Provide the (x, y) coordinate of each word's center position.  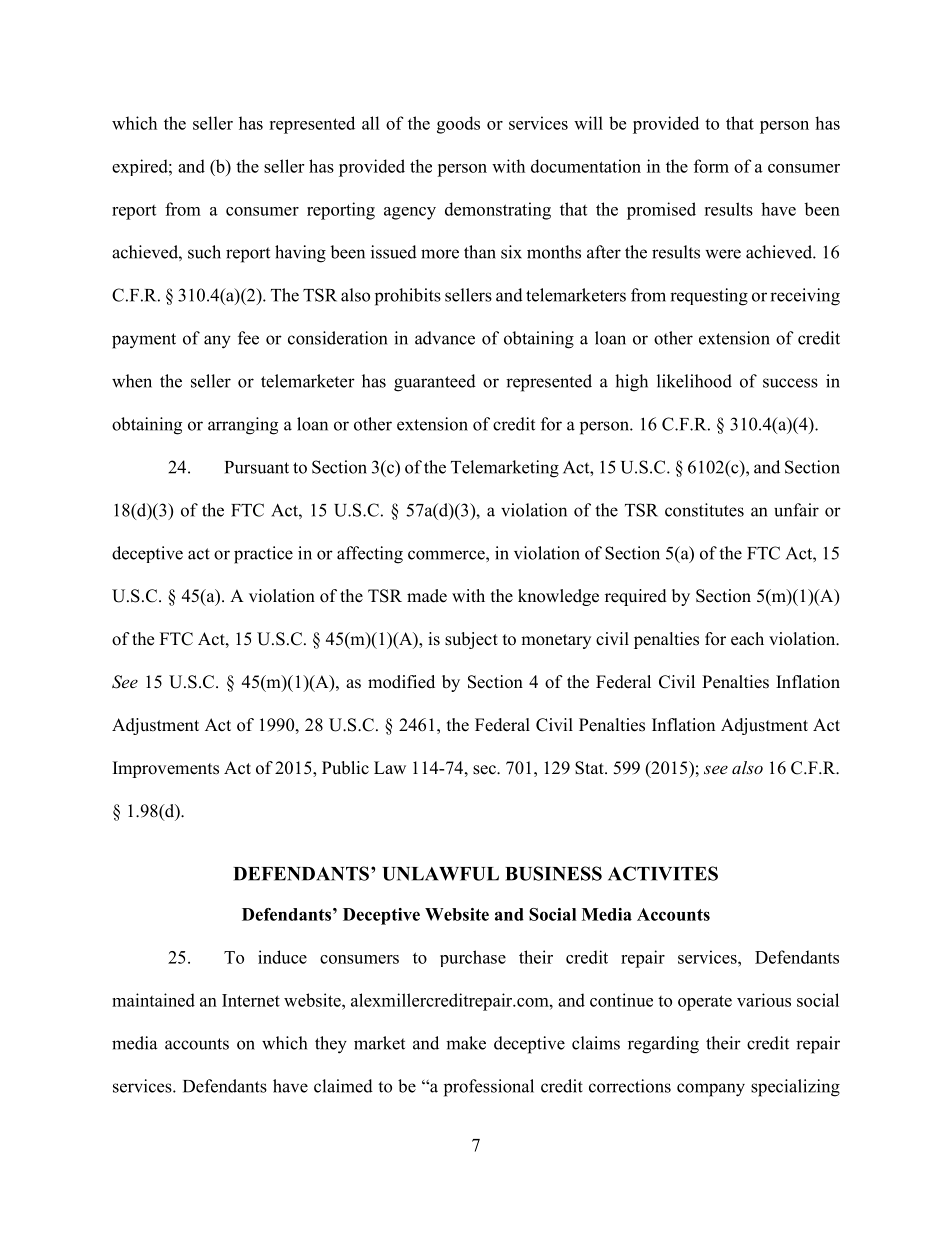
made (427, 596)
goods (458, 125)
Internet (251, 1000)
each (747, 639)
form (711, 166)
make (466, 1043)
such (204, 252)
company (711, 1090)
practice (263, 555)
